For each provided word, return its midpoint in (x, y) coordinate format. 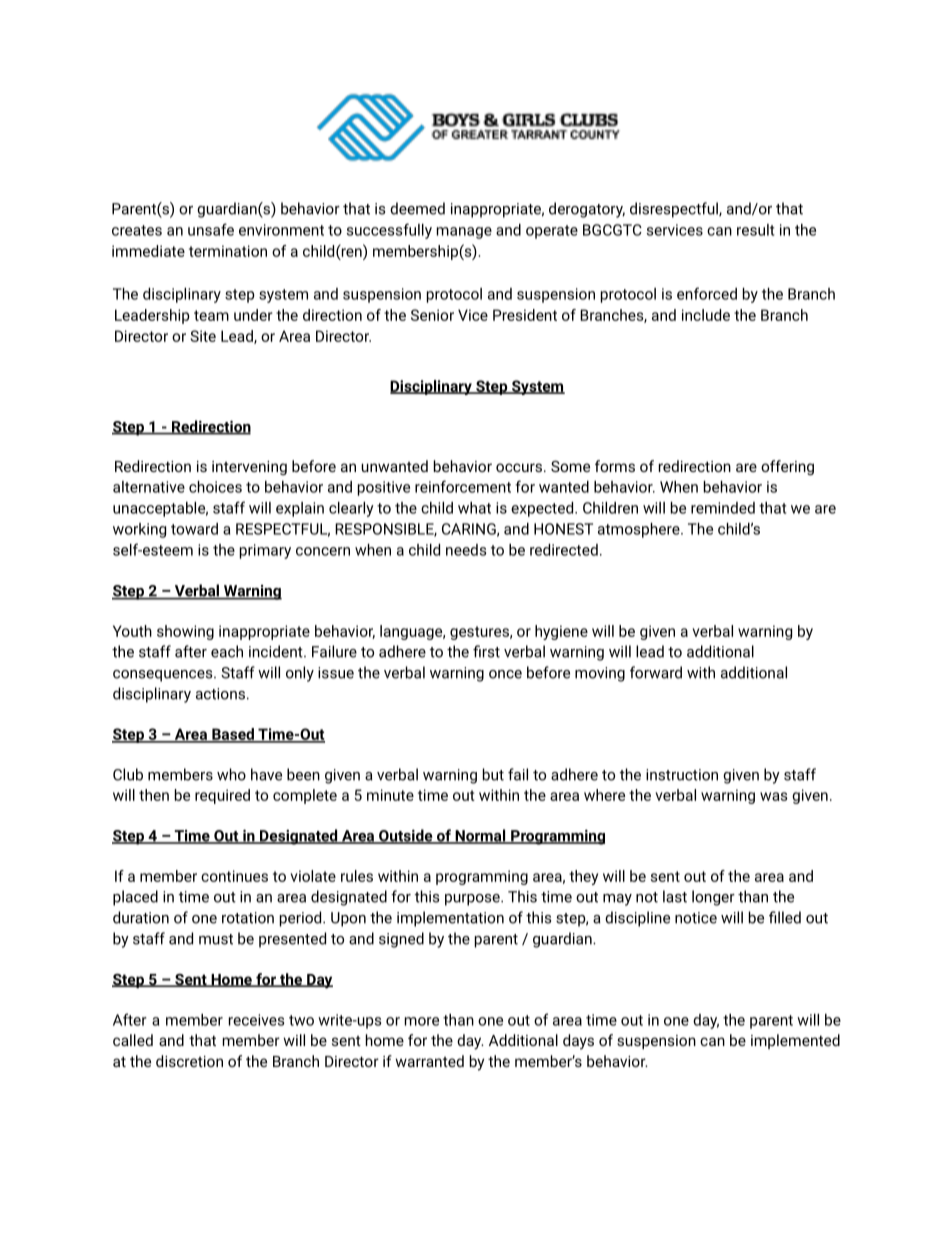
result (755, 230)
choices (215, 487)
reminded (723, 508)
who (231, 774)
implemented (795, 1041)
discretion (189, 1061)
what (474, 508)
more (422, 1021)
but (493, 774)
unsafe (211, 229)
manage (464, 233)
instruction (682, 775)
